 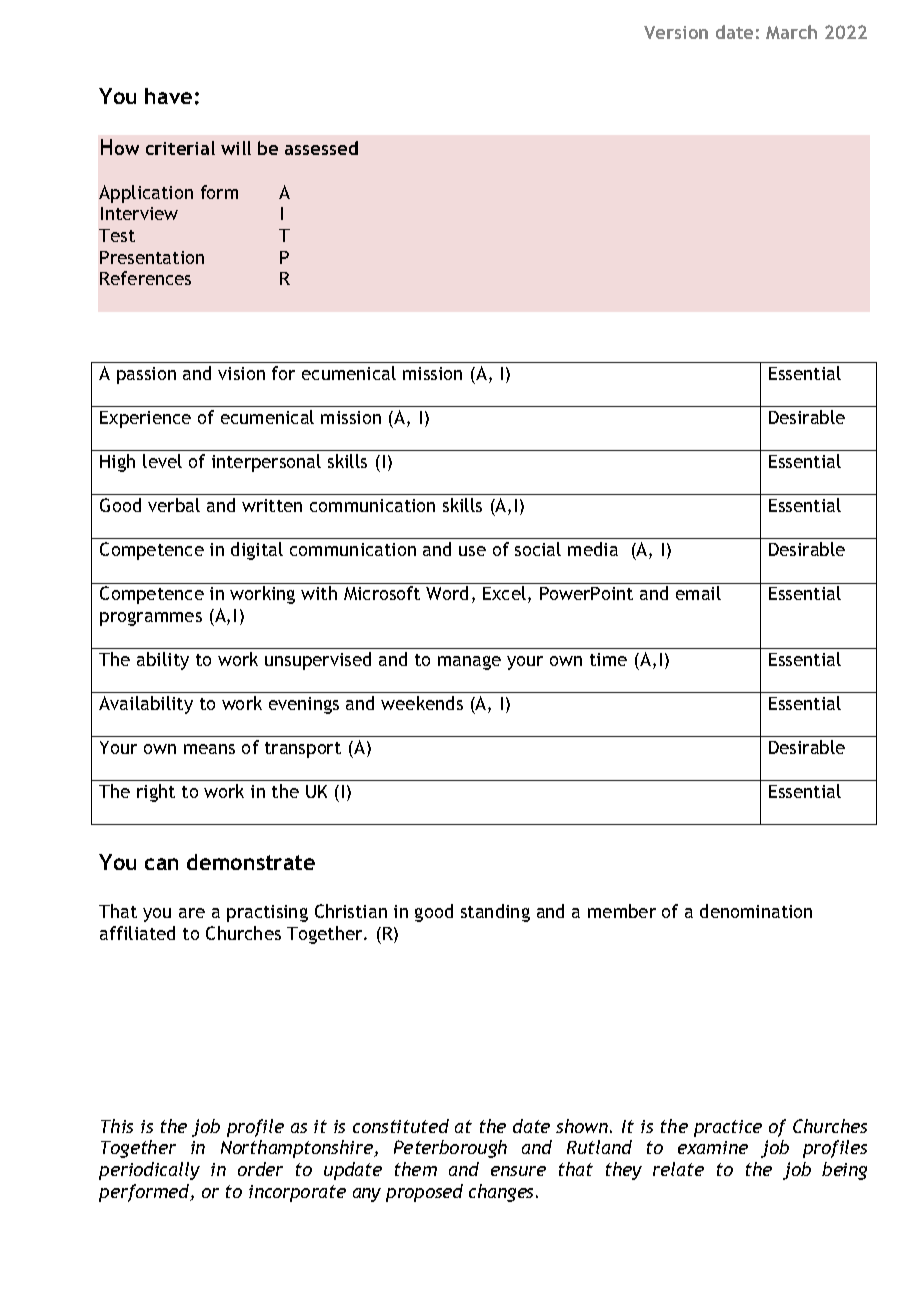 What do you see at coordinates (593, 549) in the screenshot?
I see `media` at bounding box center [593, 549].
